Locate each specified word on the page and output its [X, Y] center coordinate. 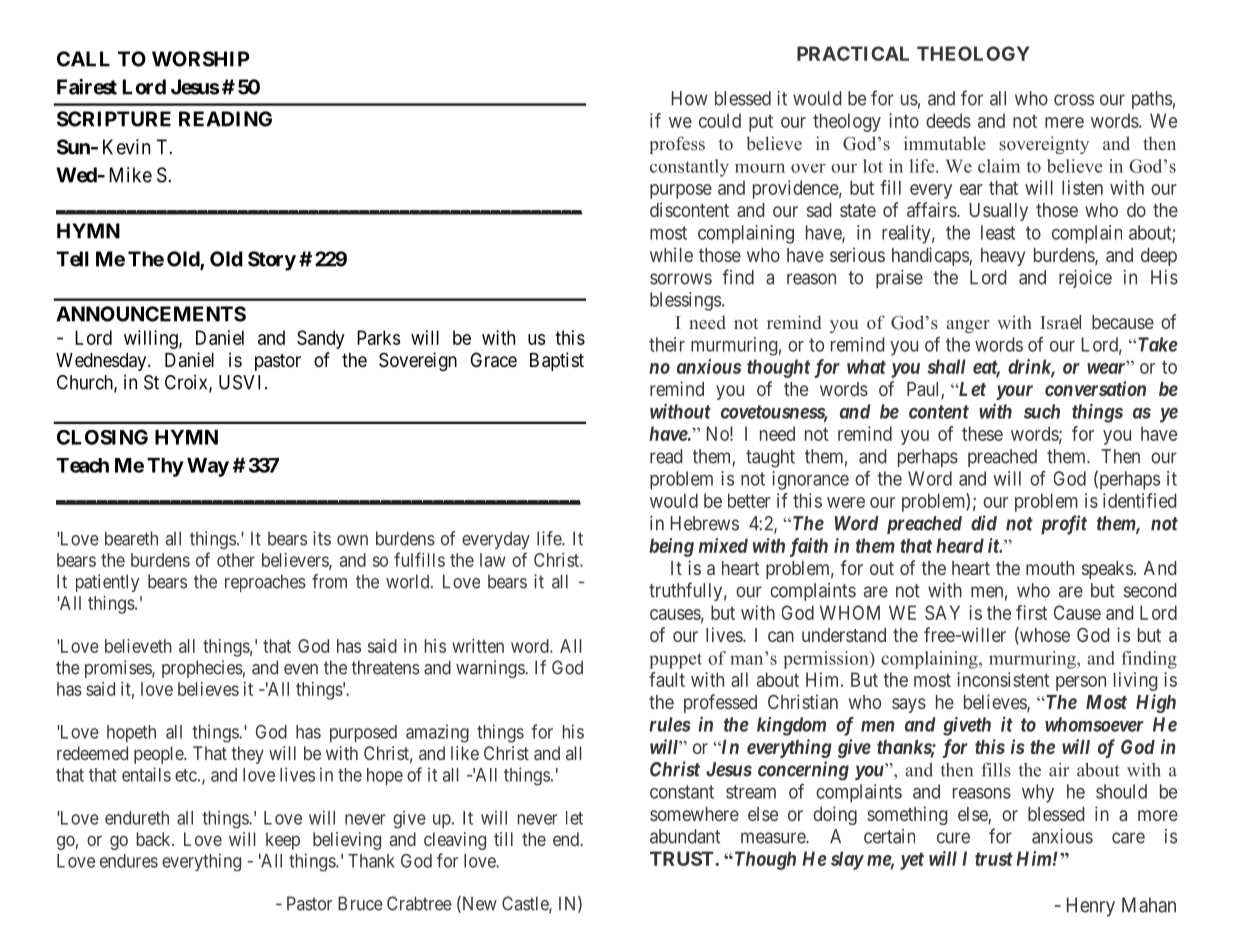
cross [1074, 100]
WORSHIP [201, 59]
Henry [1091, 907]
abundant [685, 836]
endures [129, 861]
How [690, 98]
